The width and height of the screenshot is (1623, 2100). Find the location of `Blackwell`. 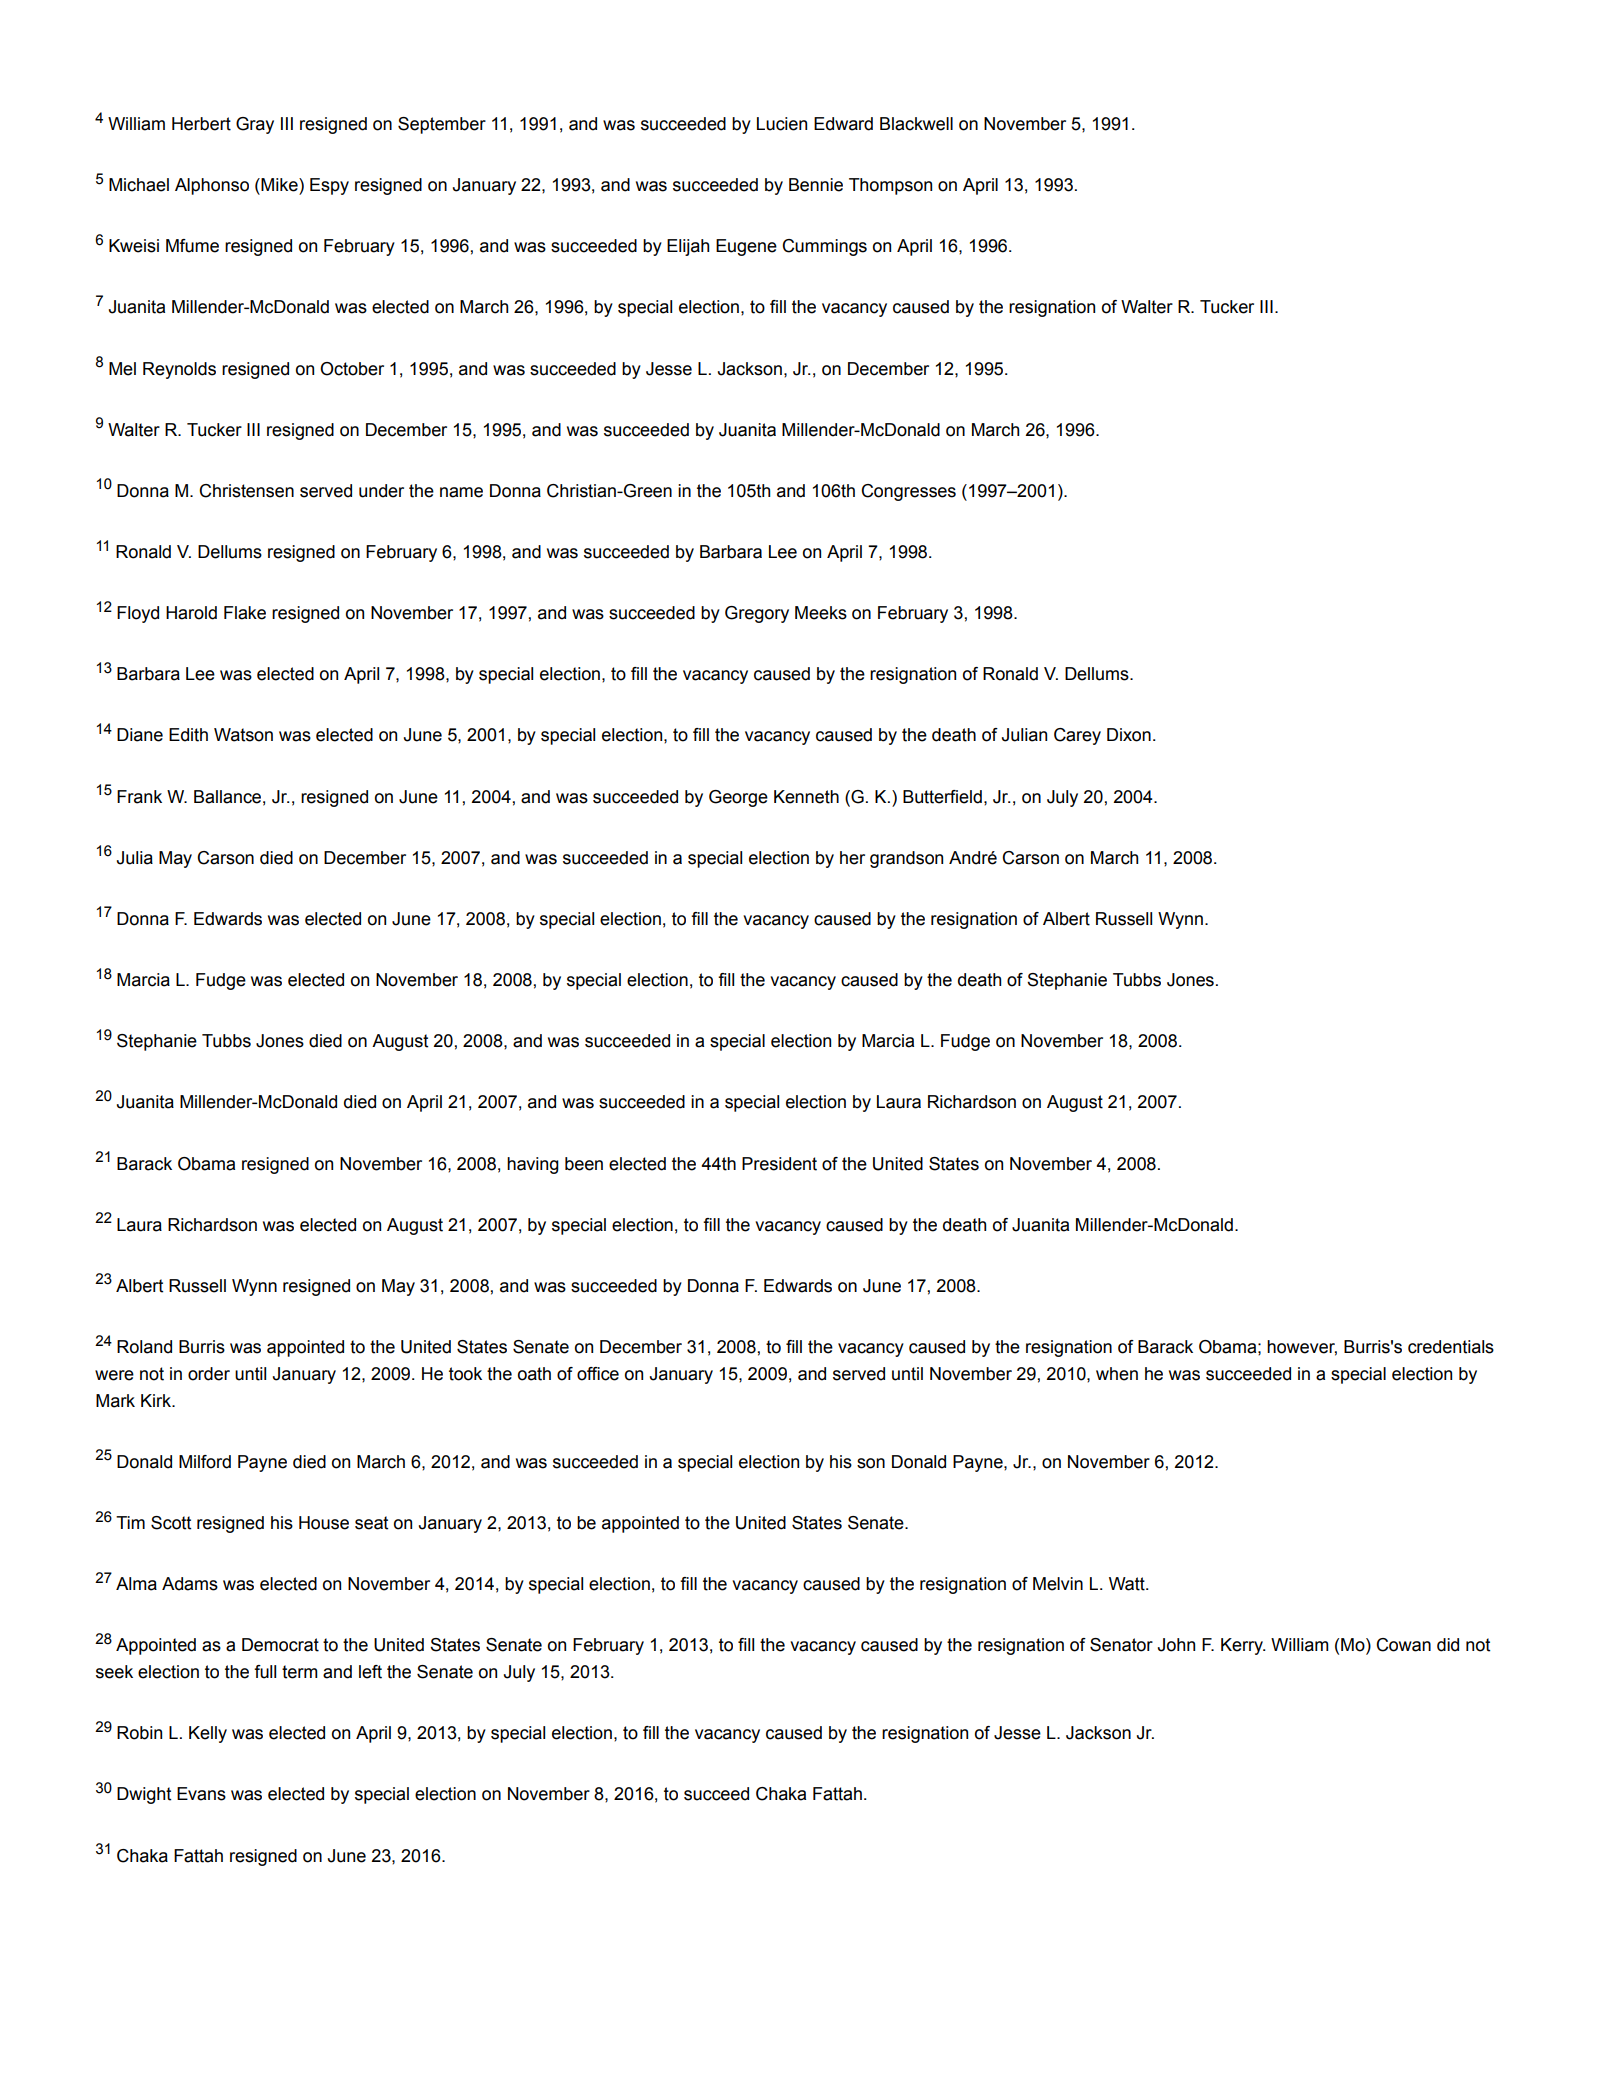

Blackwell is located at coordinates (916, 124).
